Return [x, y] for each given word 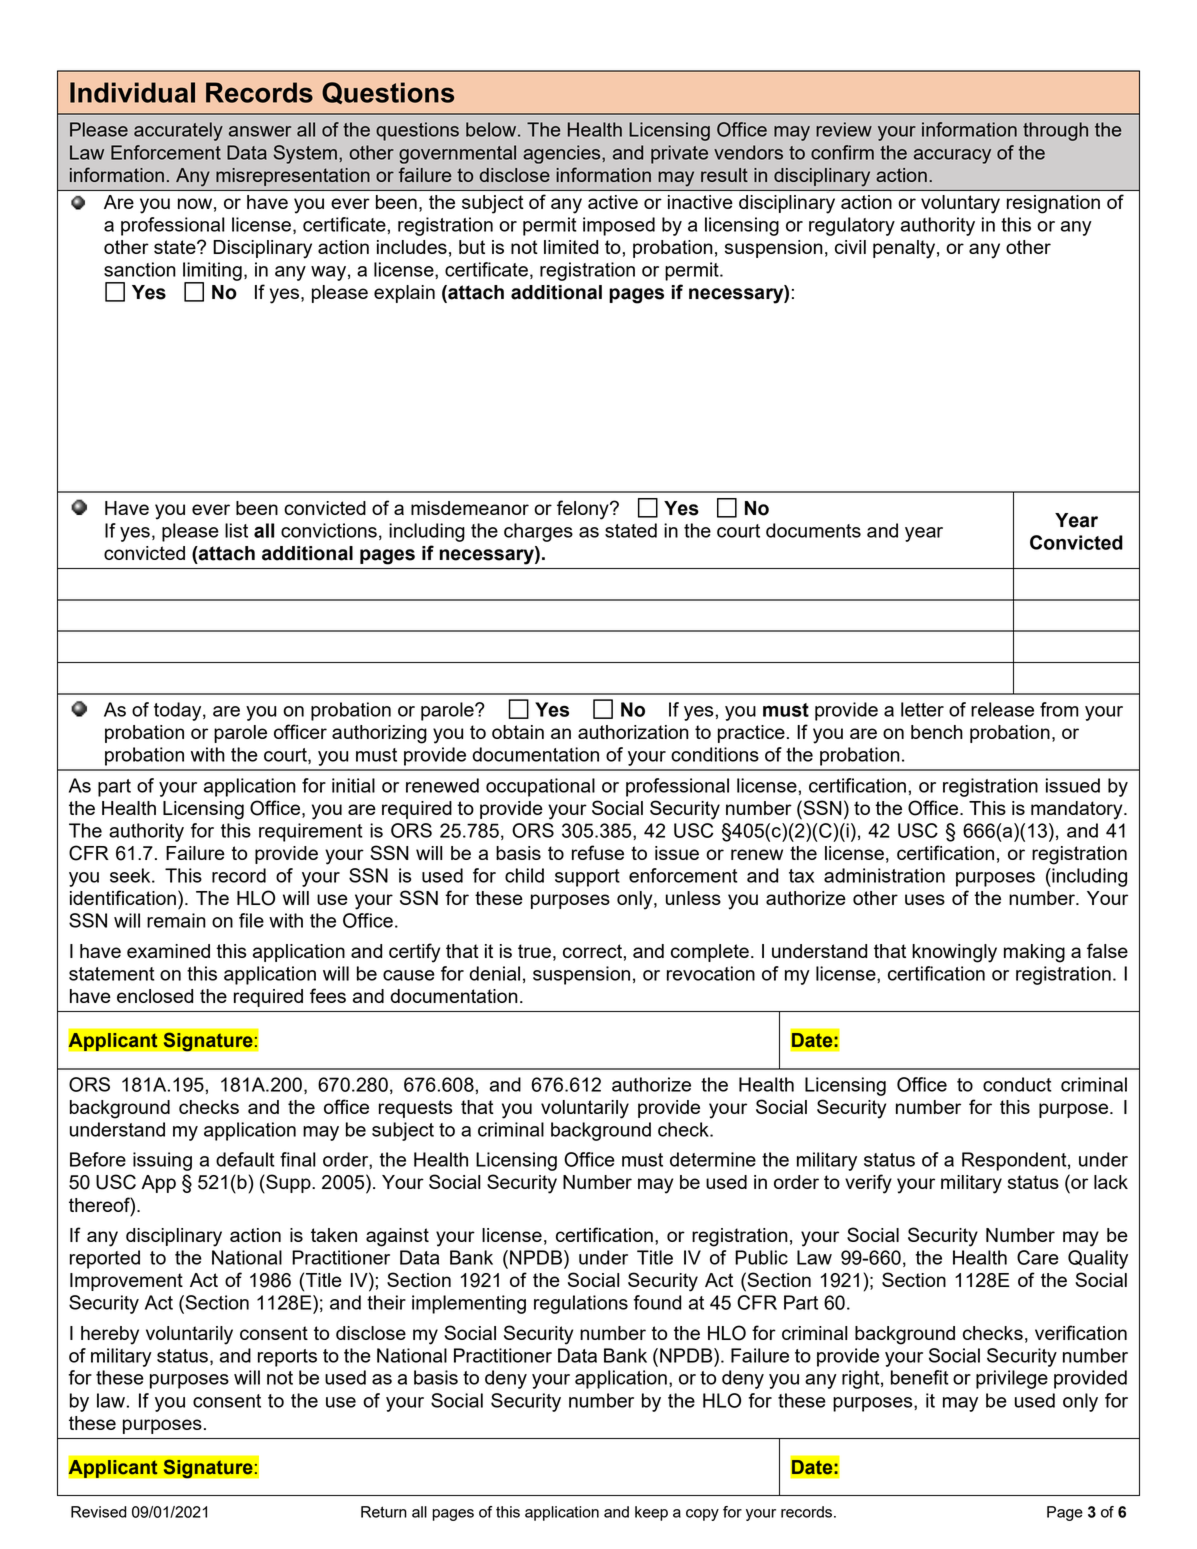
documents [813, 530]
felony [584, 510]
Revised [99, 1512]
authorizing [379, 734]
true [534, 951]
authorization [633, 732]
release [1002, 709]
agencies [563, 154]
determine [713, 1159]
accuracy [952, 156]
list [236, 530]
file [251, 920]
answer [260, 131]
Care [1038, 1257]
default [245, 1159]
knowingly [954, 953]
